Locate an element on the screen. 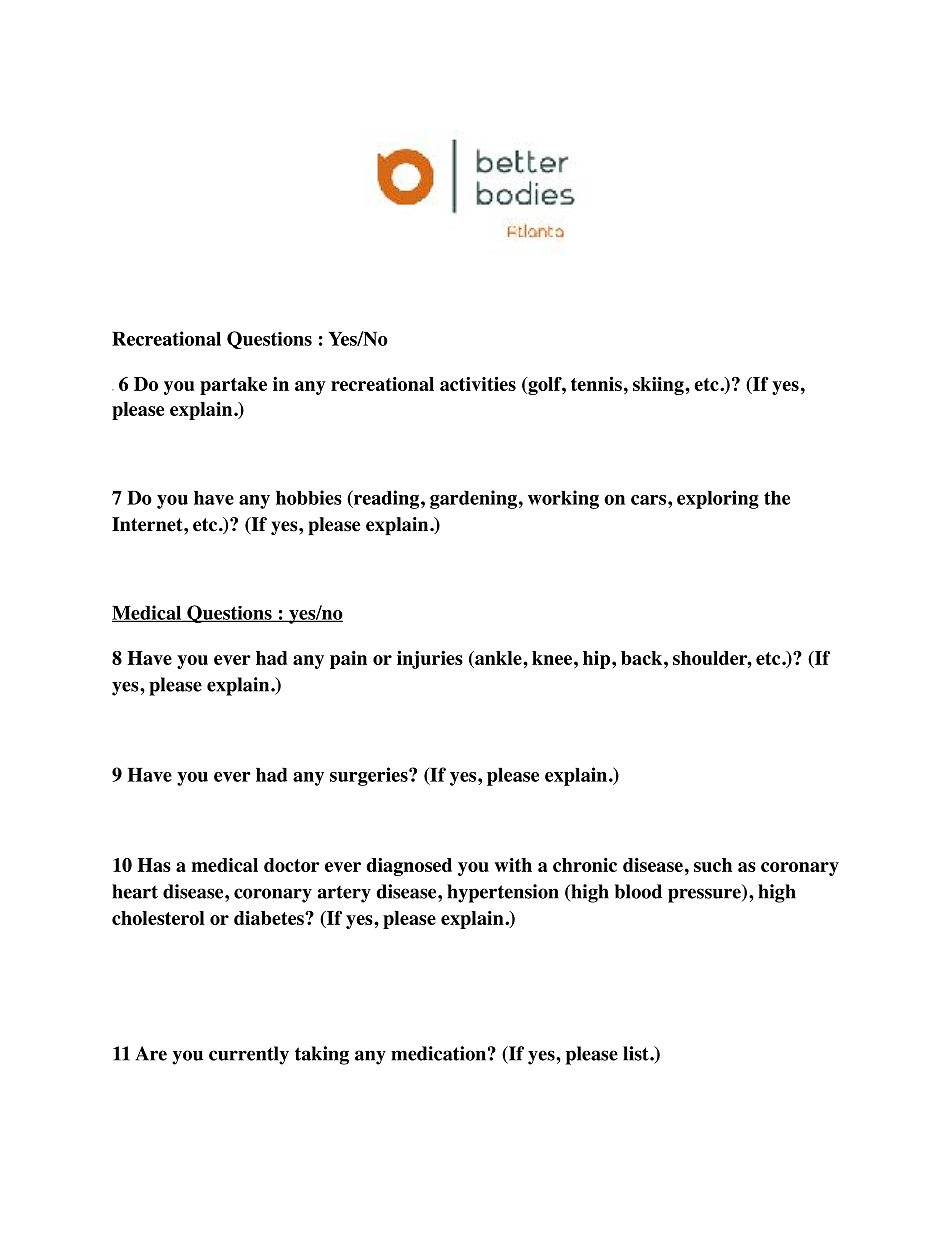 This screenshot has width=952, height=1233. activities is located at coordinates (478, 384).
